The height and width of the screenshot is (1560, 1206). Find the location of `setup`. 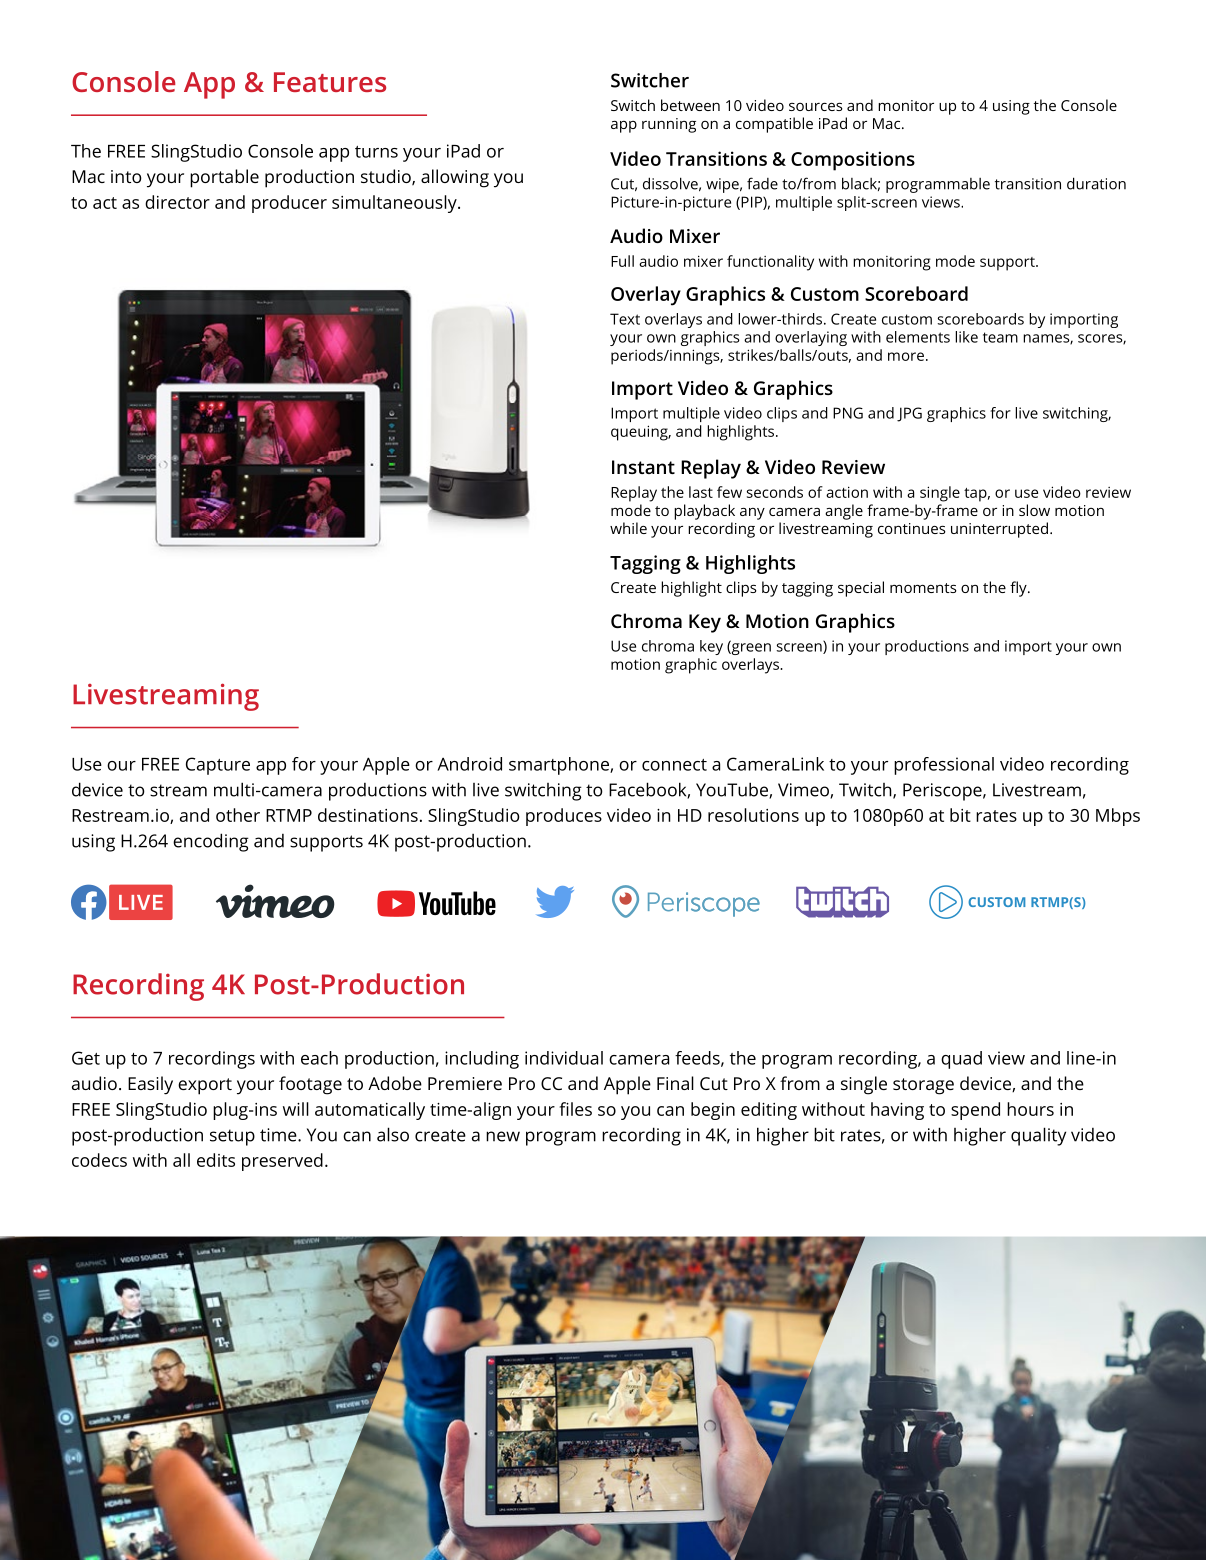

setup is located at coordinates (232, 1137).
